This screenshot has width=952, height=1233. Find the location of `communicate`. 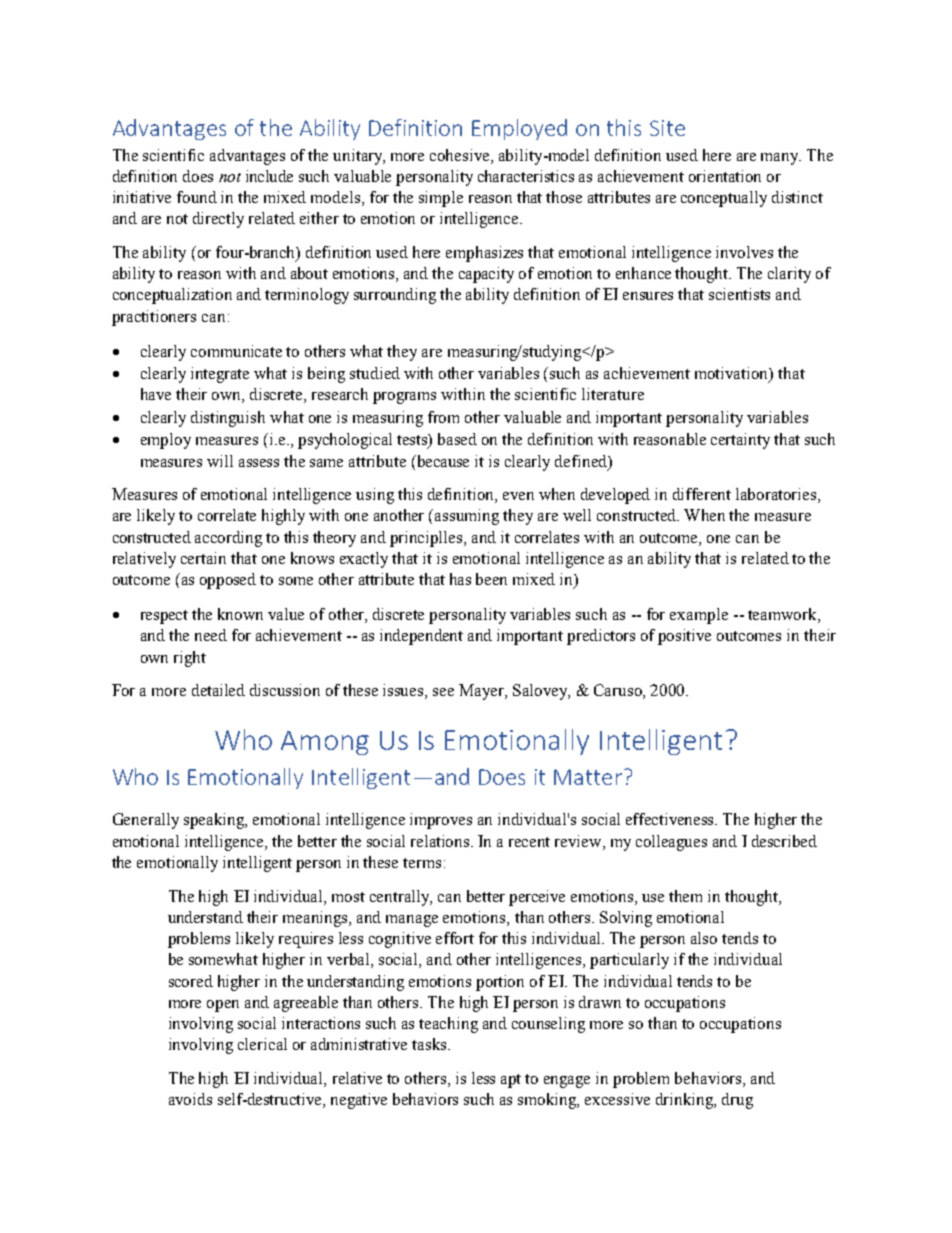

communicate is located at coordinates (236, 351).
